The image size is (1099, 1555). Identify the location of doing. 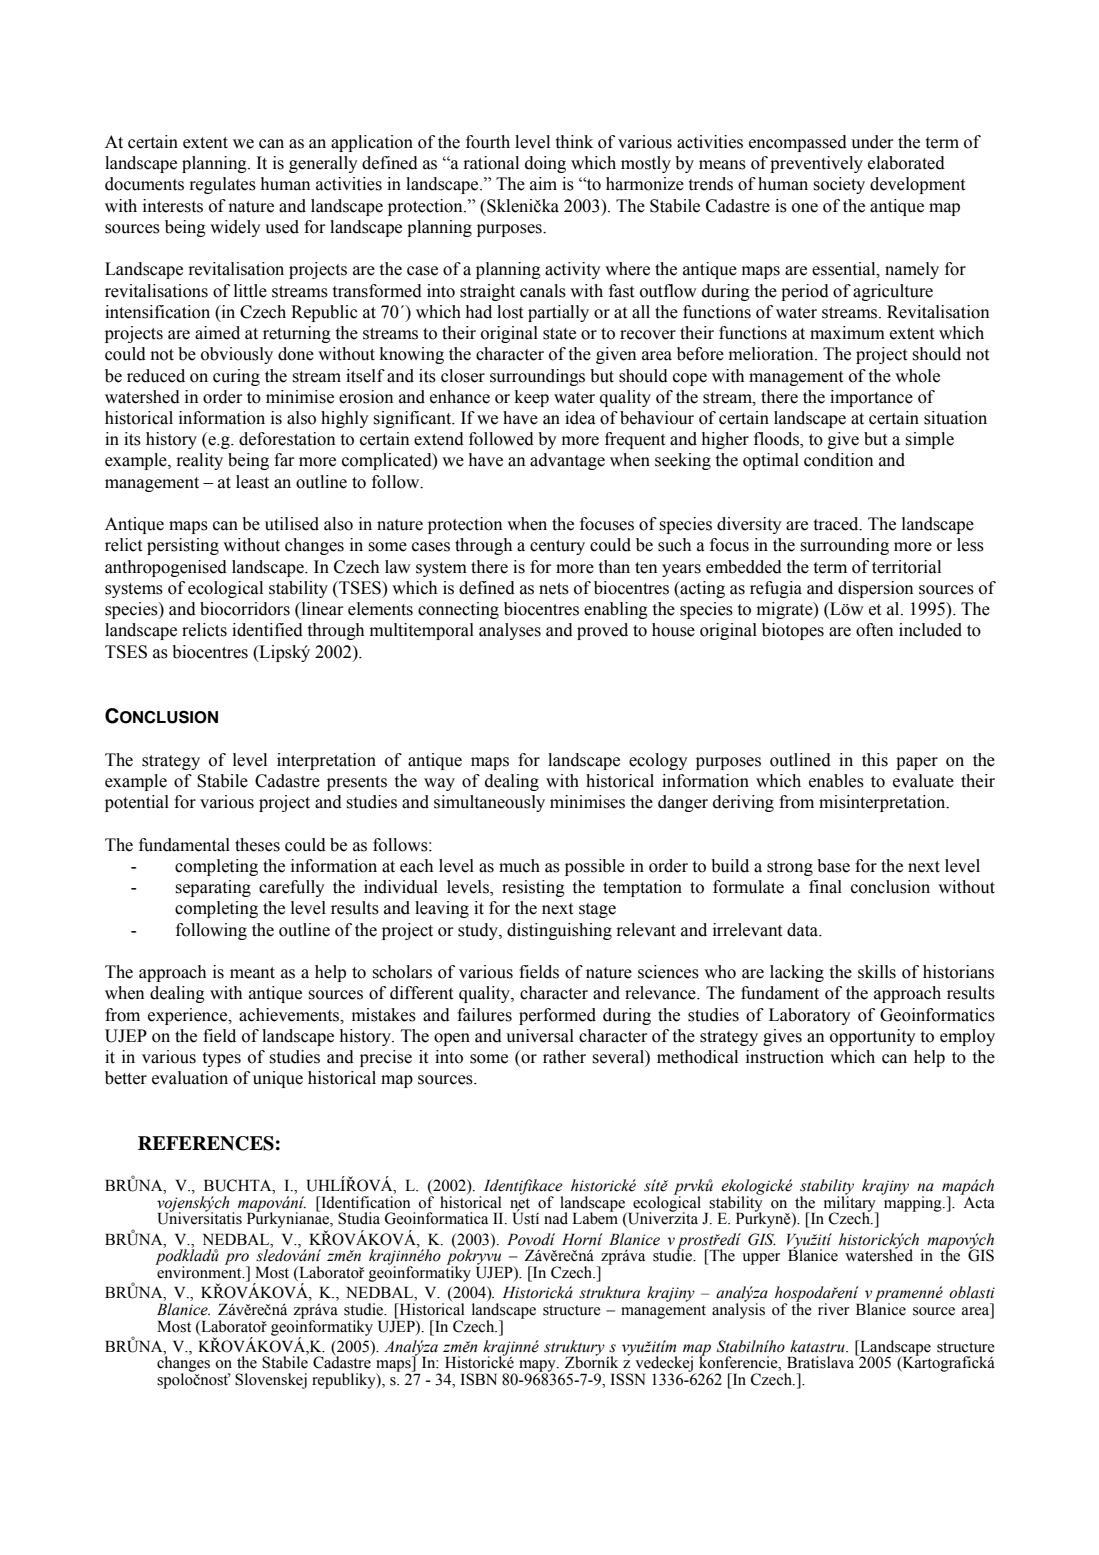
(545, 164).
